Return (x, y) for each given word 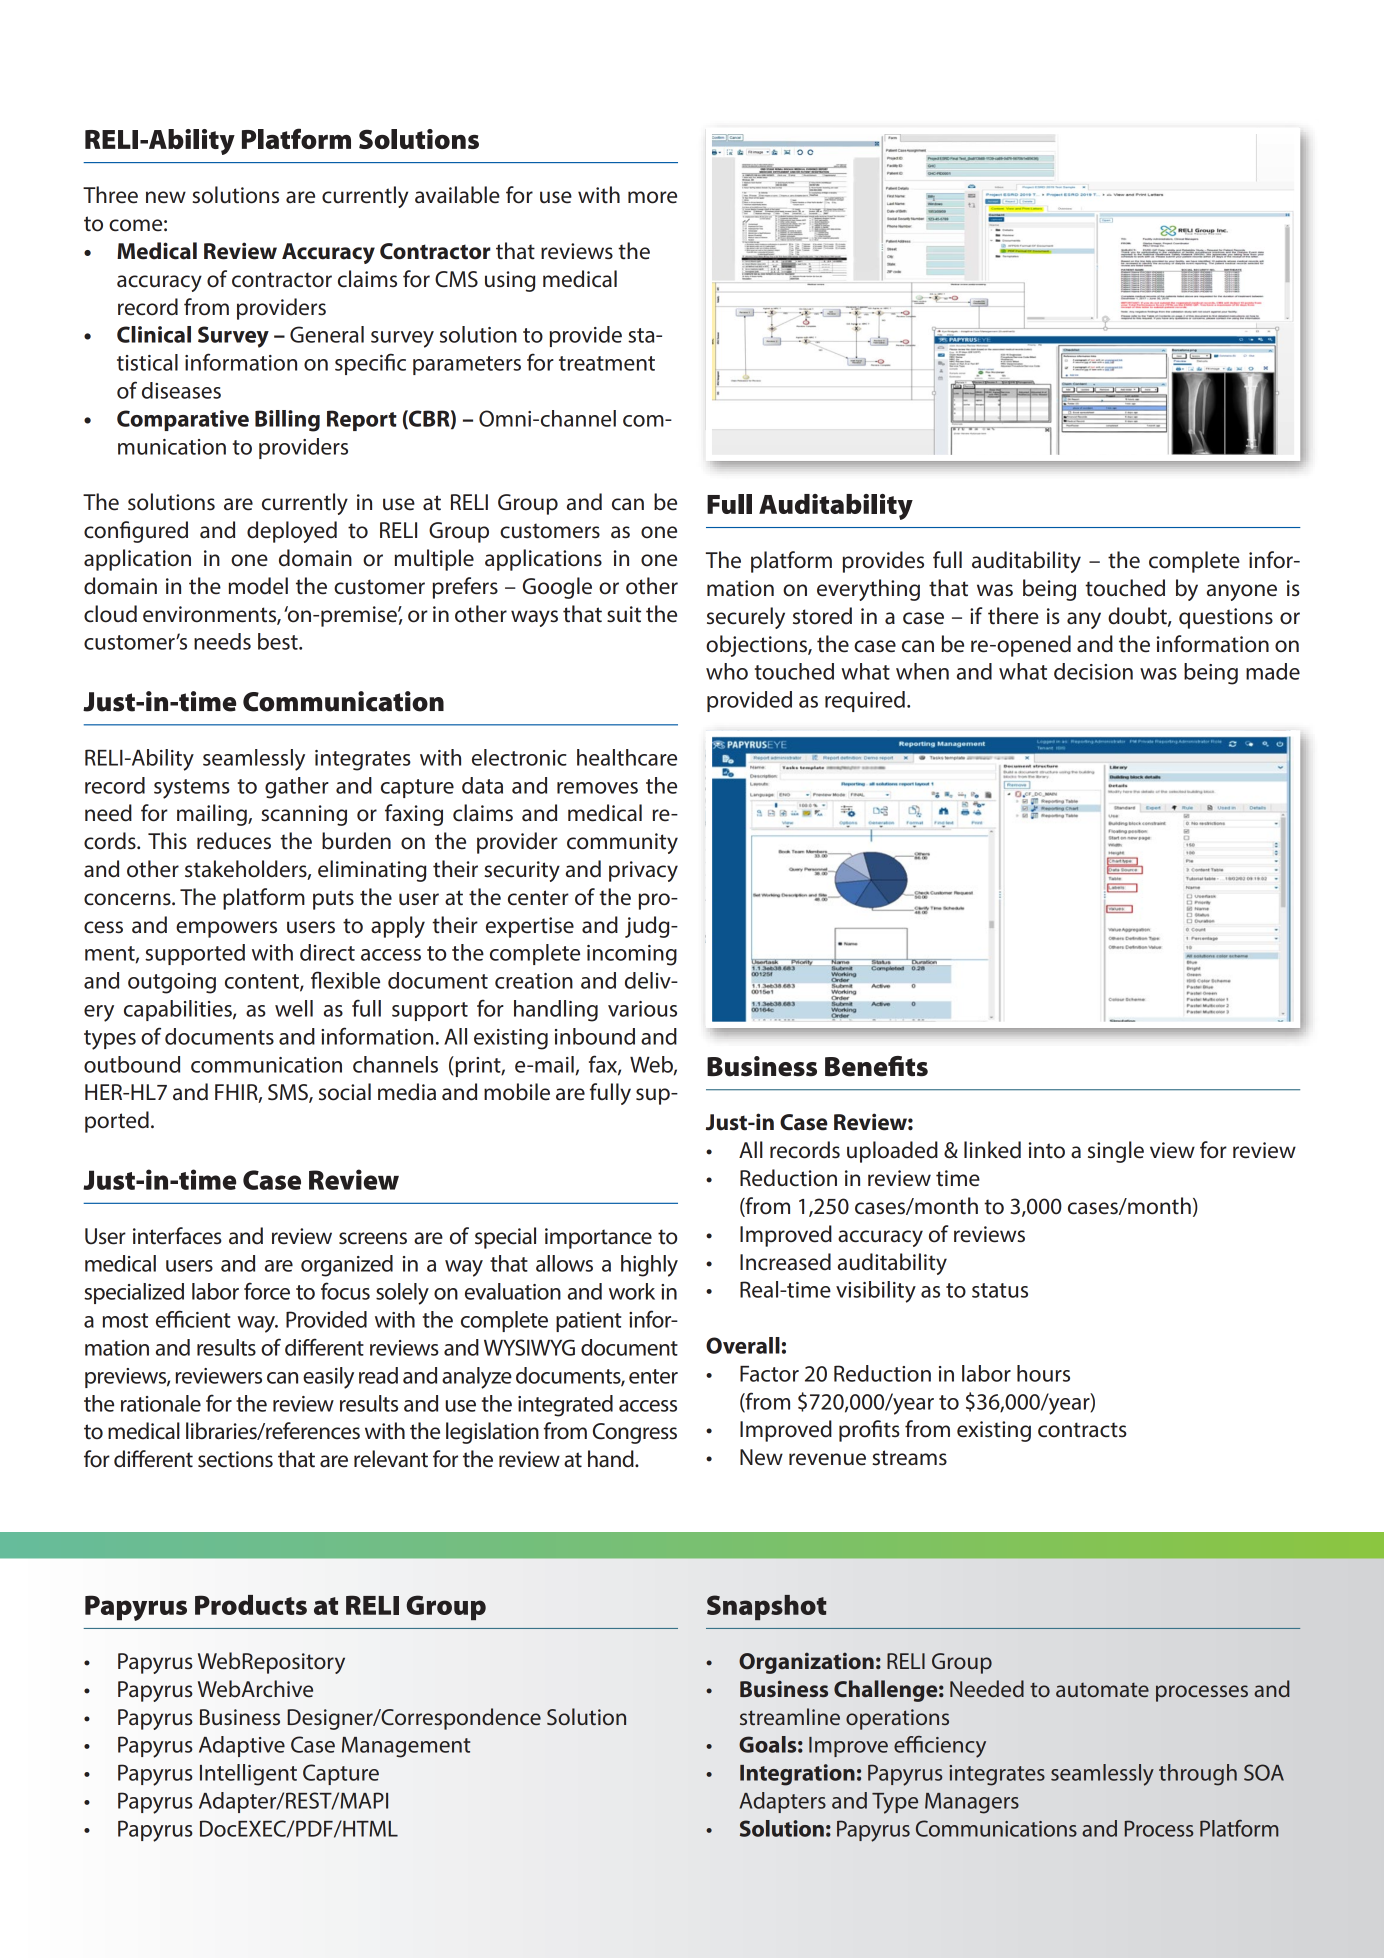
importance (598, 1238)
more (652, 197)
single (1116, 1152)
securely (746, 618)
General (327, 334)
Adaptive (242, 1746)
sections (235, 1459)
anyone (1242, 592)
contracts (1082, 1430)
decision (1093, 671)
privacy (643, 871)
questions (1226, 618)
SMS (289, 1093)
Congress (635, 1433)
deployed (292, 532)
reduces (234, 841)
